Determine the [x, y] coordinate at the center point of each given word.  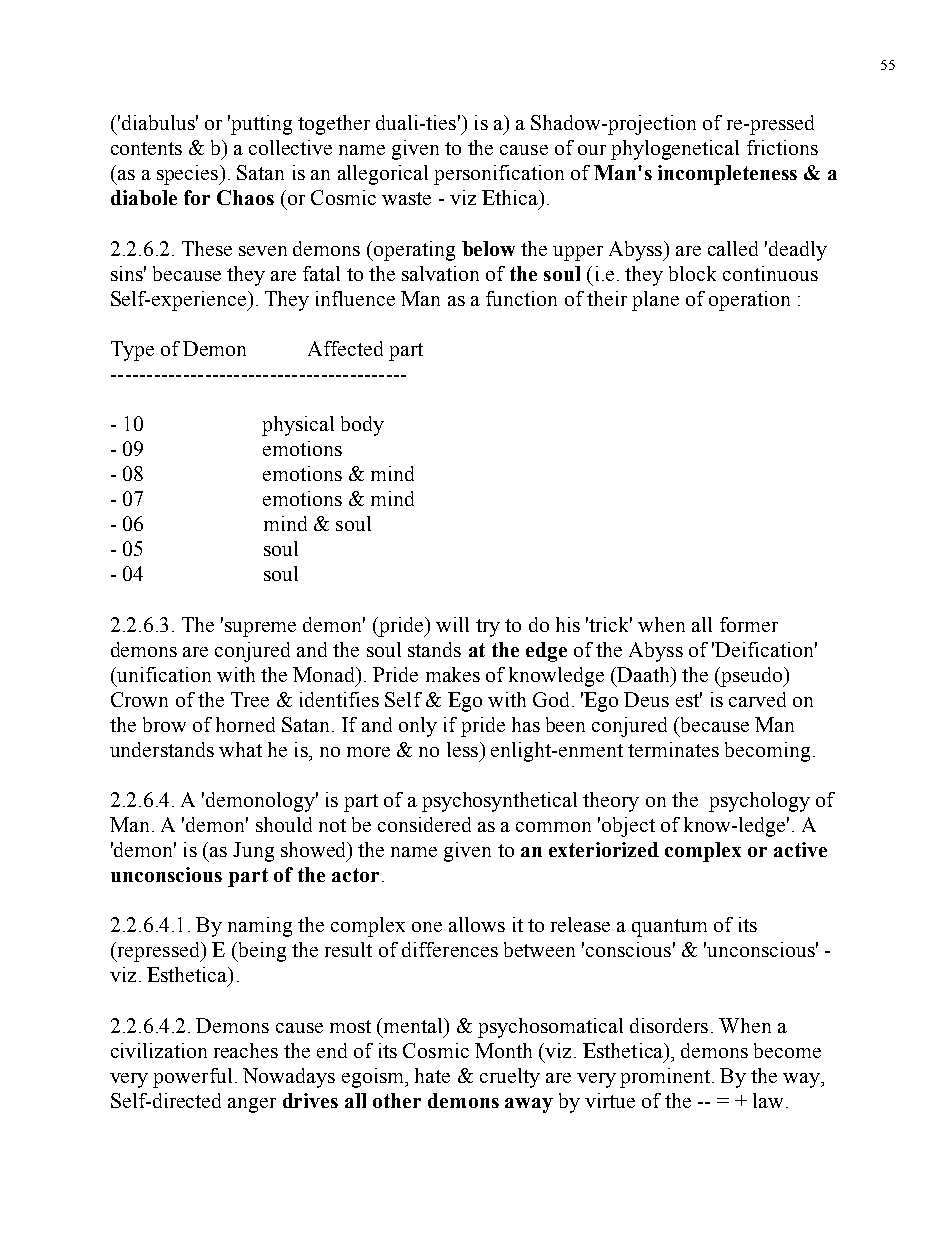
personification [499, 175]
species [189, 175]
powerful [192, 1078]
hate [432, 1075]
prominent [666, 1078]
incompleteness [727, 175]
